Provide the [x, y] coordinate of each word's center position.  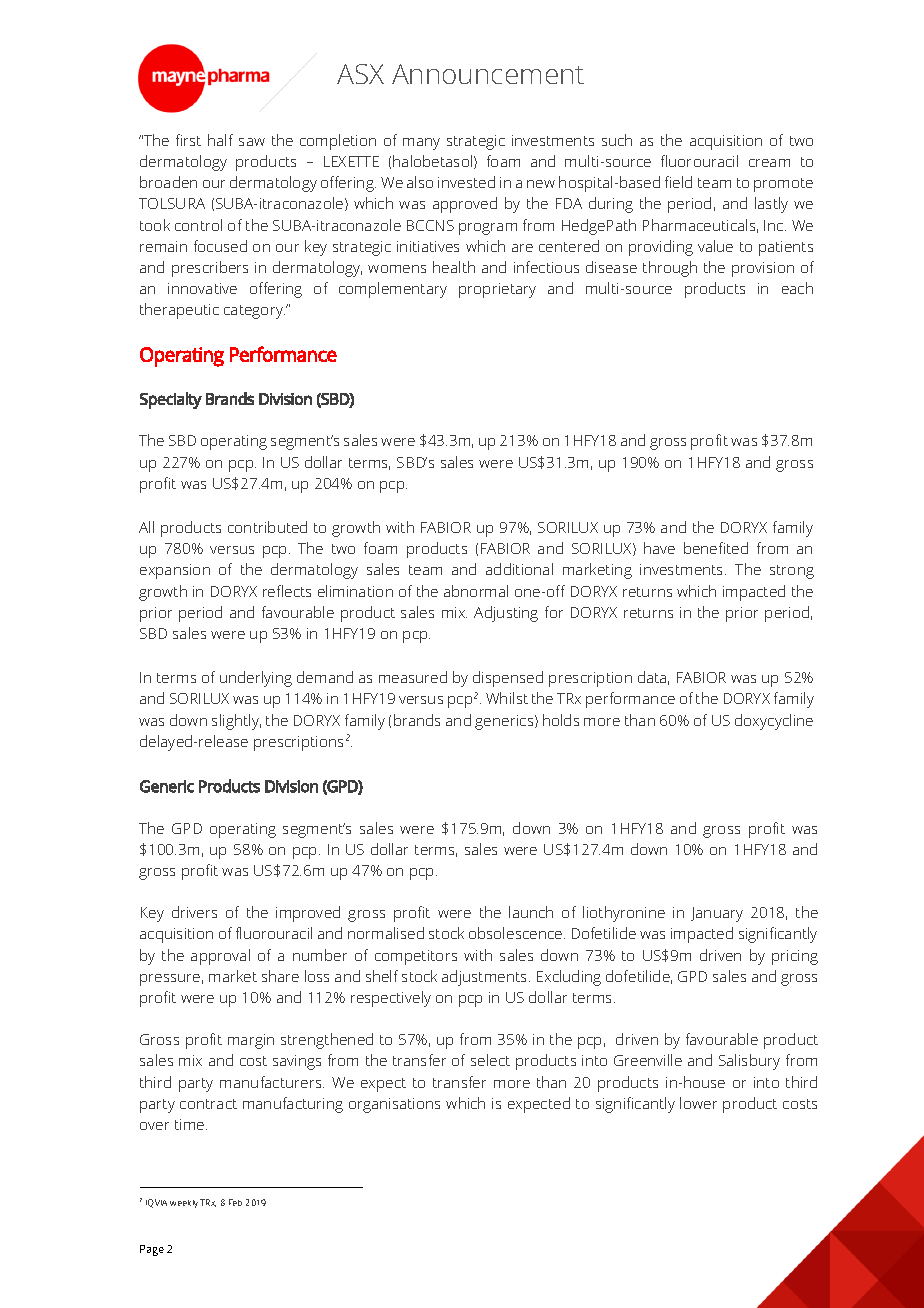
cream [769, 163]
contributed [267, 527]
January [717, 914]
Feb [235, 1202]
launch [531, 912]
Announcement [488, 74]
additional [519, 569]
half [220, 140]
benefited [716, 548]
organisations [394, 1105]
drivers [194, 912]
